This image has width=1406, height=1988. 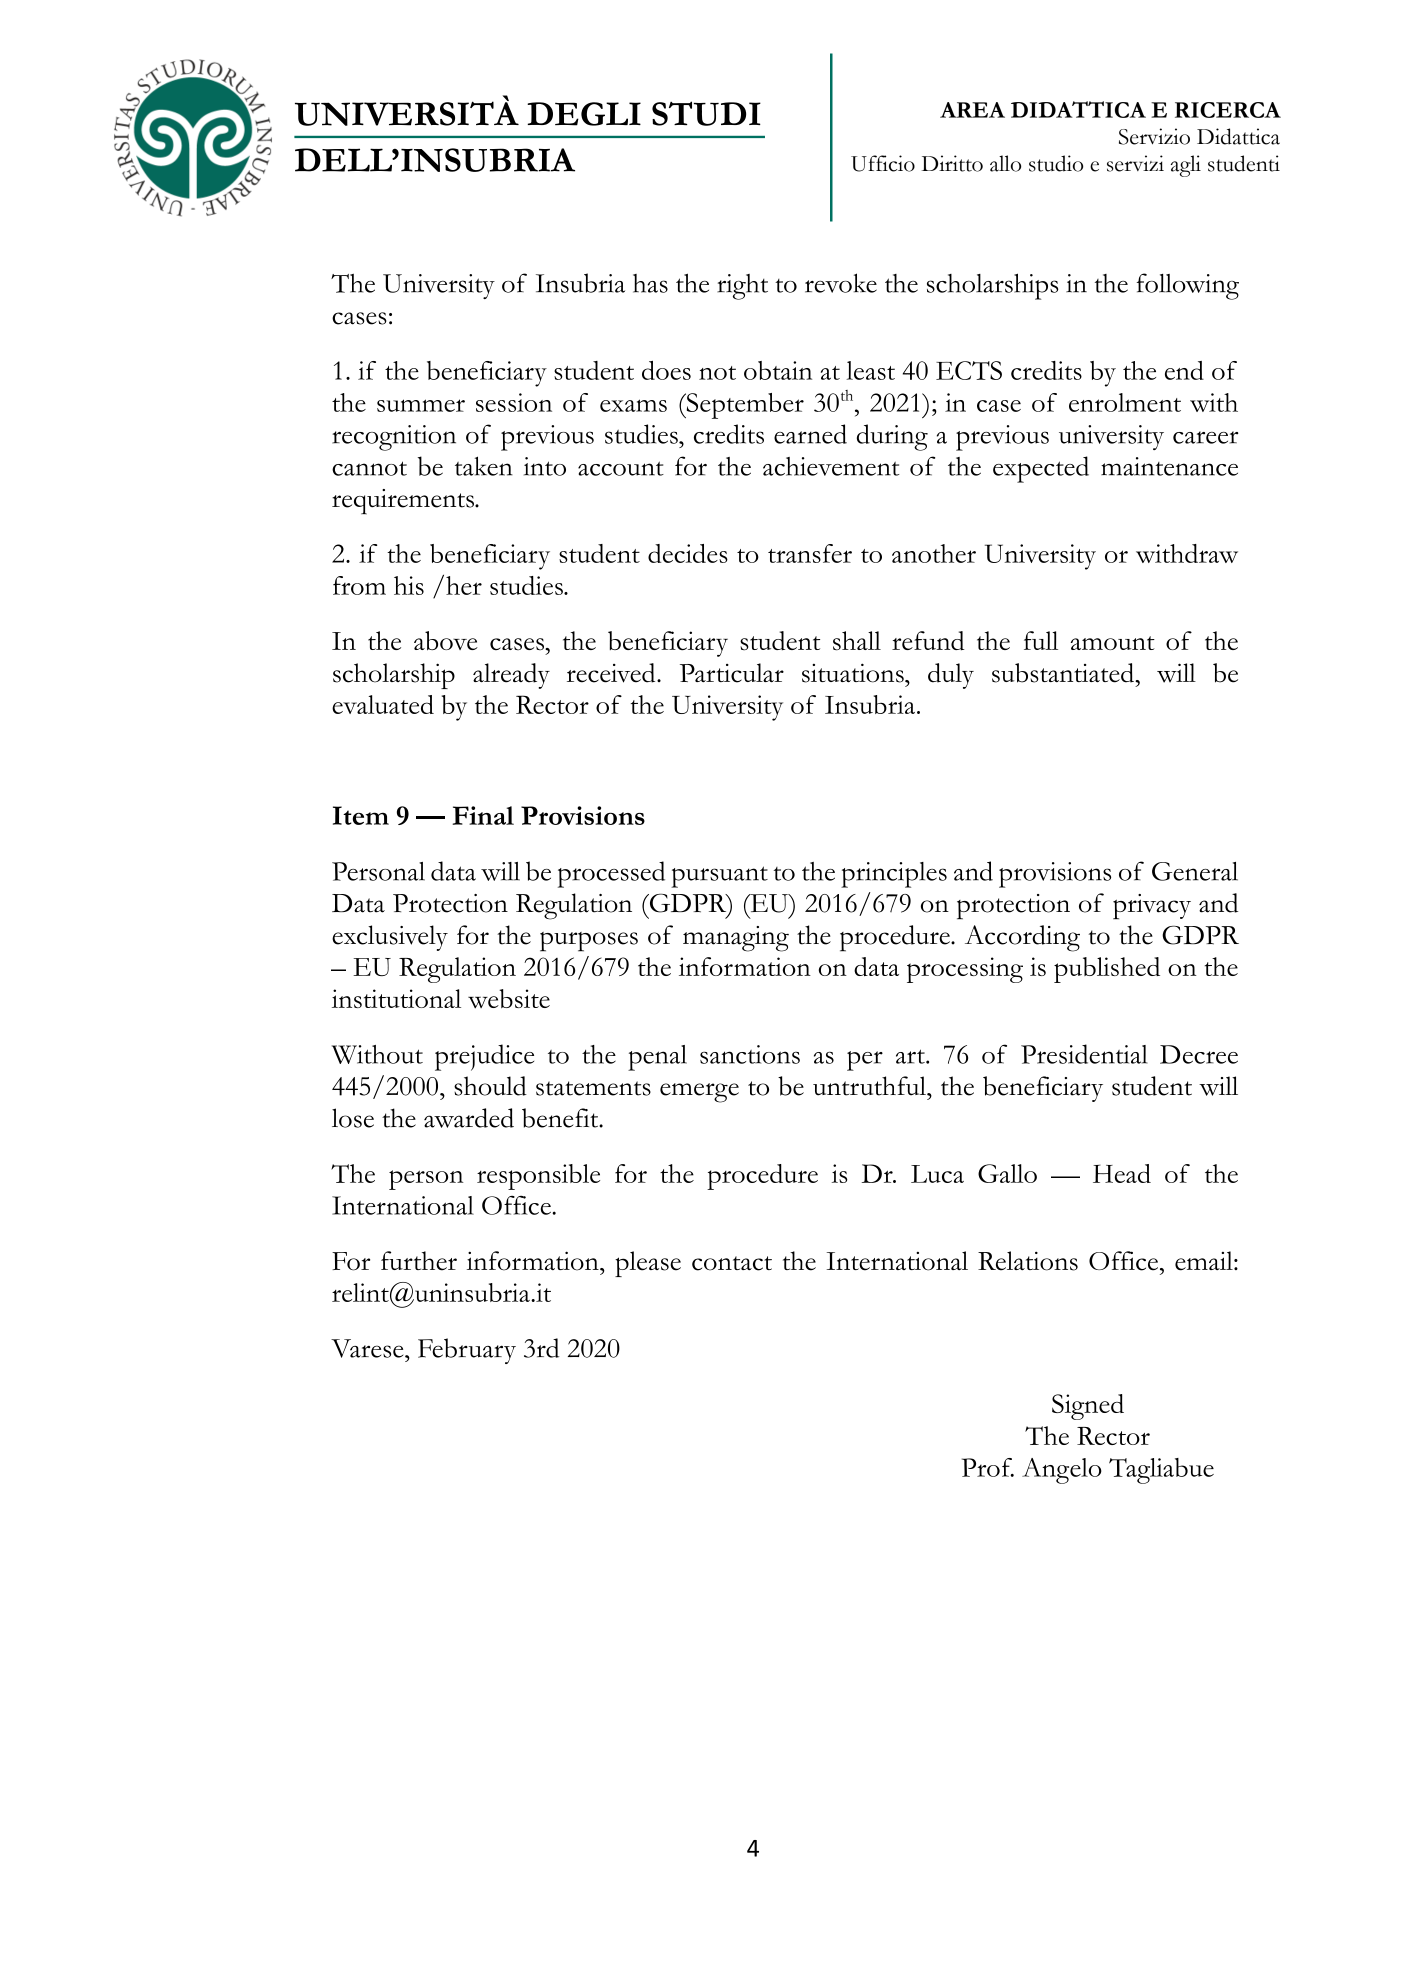 What do you see at coordinates (972, 110) in the image?
I see `AREA` at bounding box center [972, 110].
